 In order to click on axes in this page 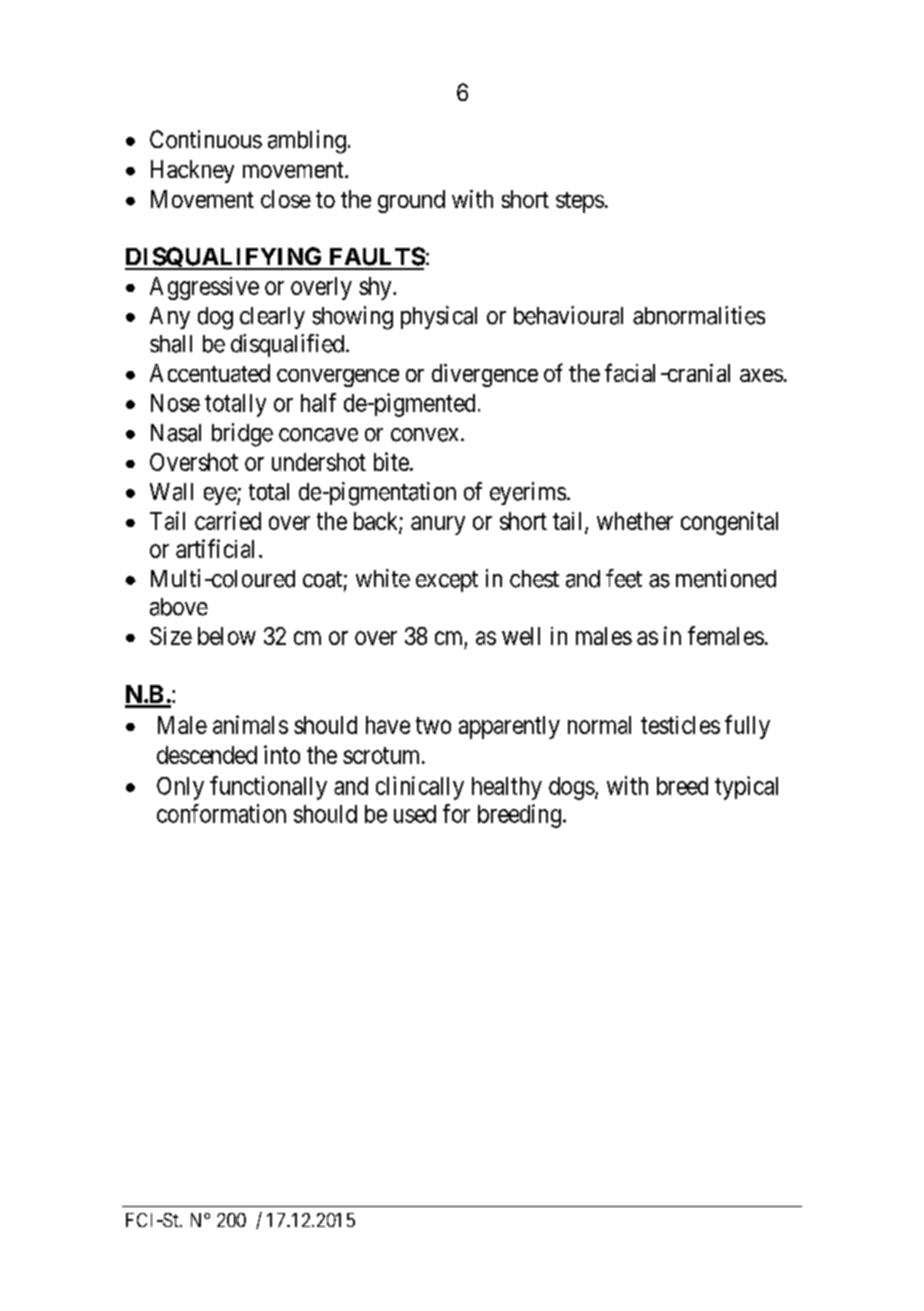, I will do `click(761, 375)`.
